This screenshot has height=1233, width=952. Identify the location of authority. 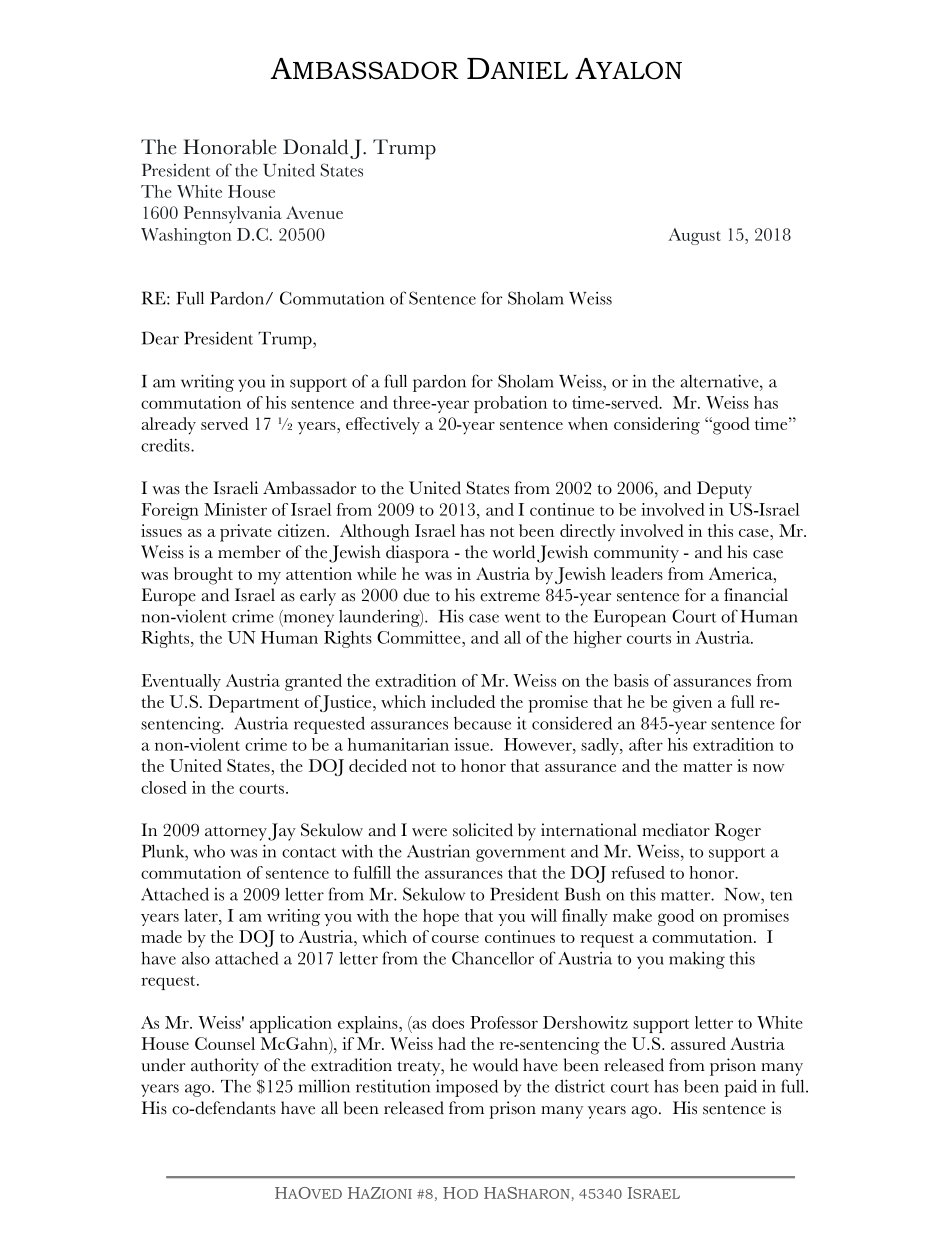
(225, 1067).
